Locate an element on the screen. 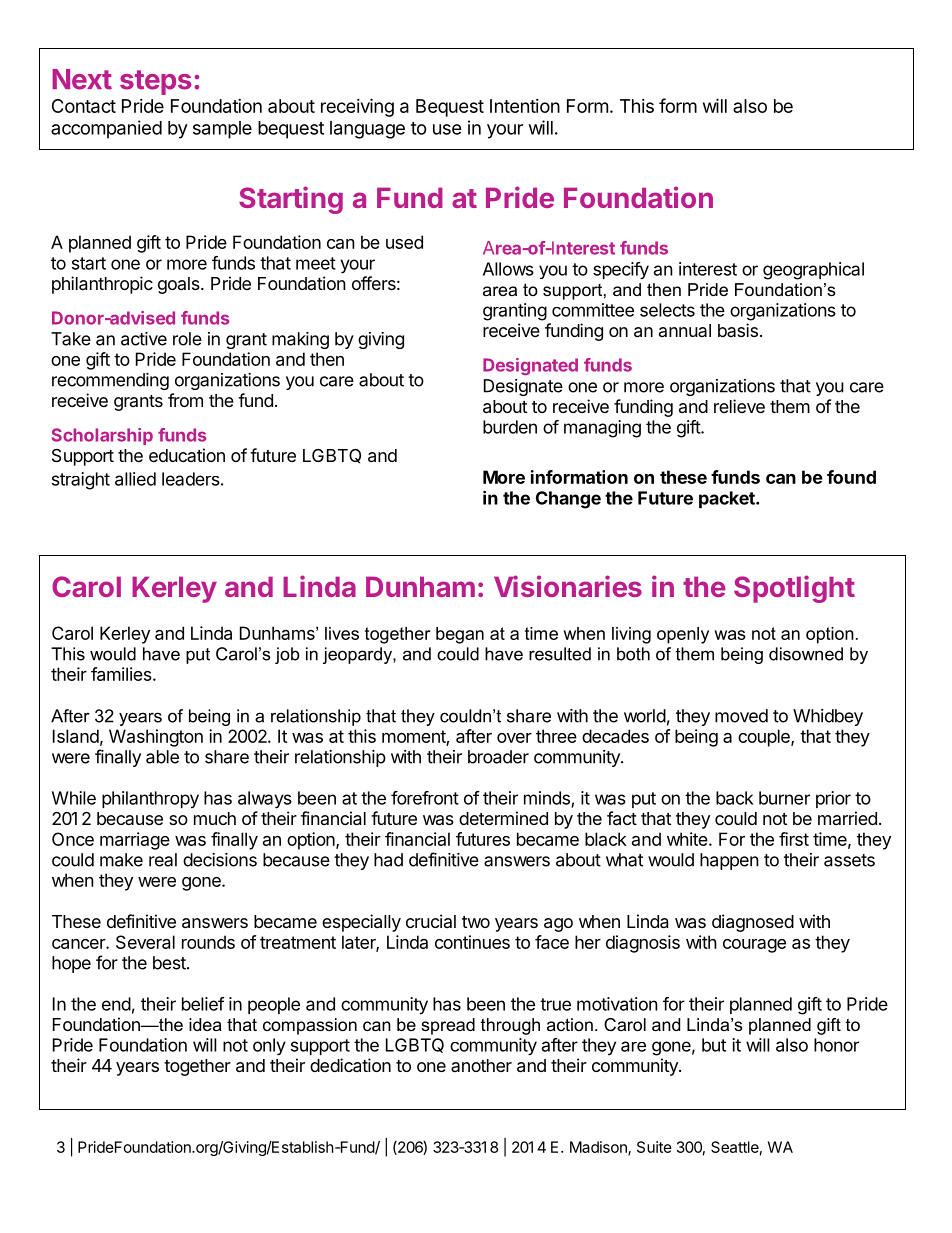 The width and height of the screenshot is (952, 1233). back is located at coordinates (735, 798).
